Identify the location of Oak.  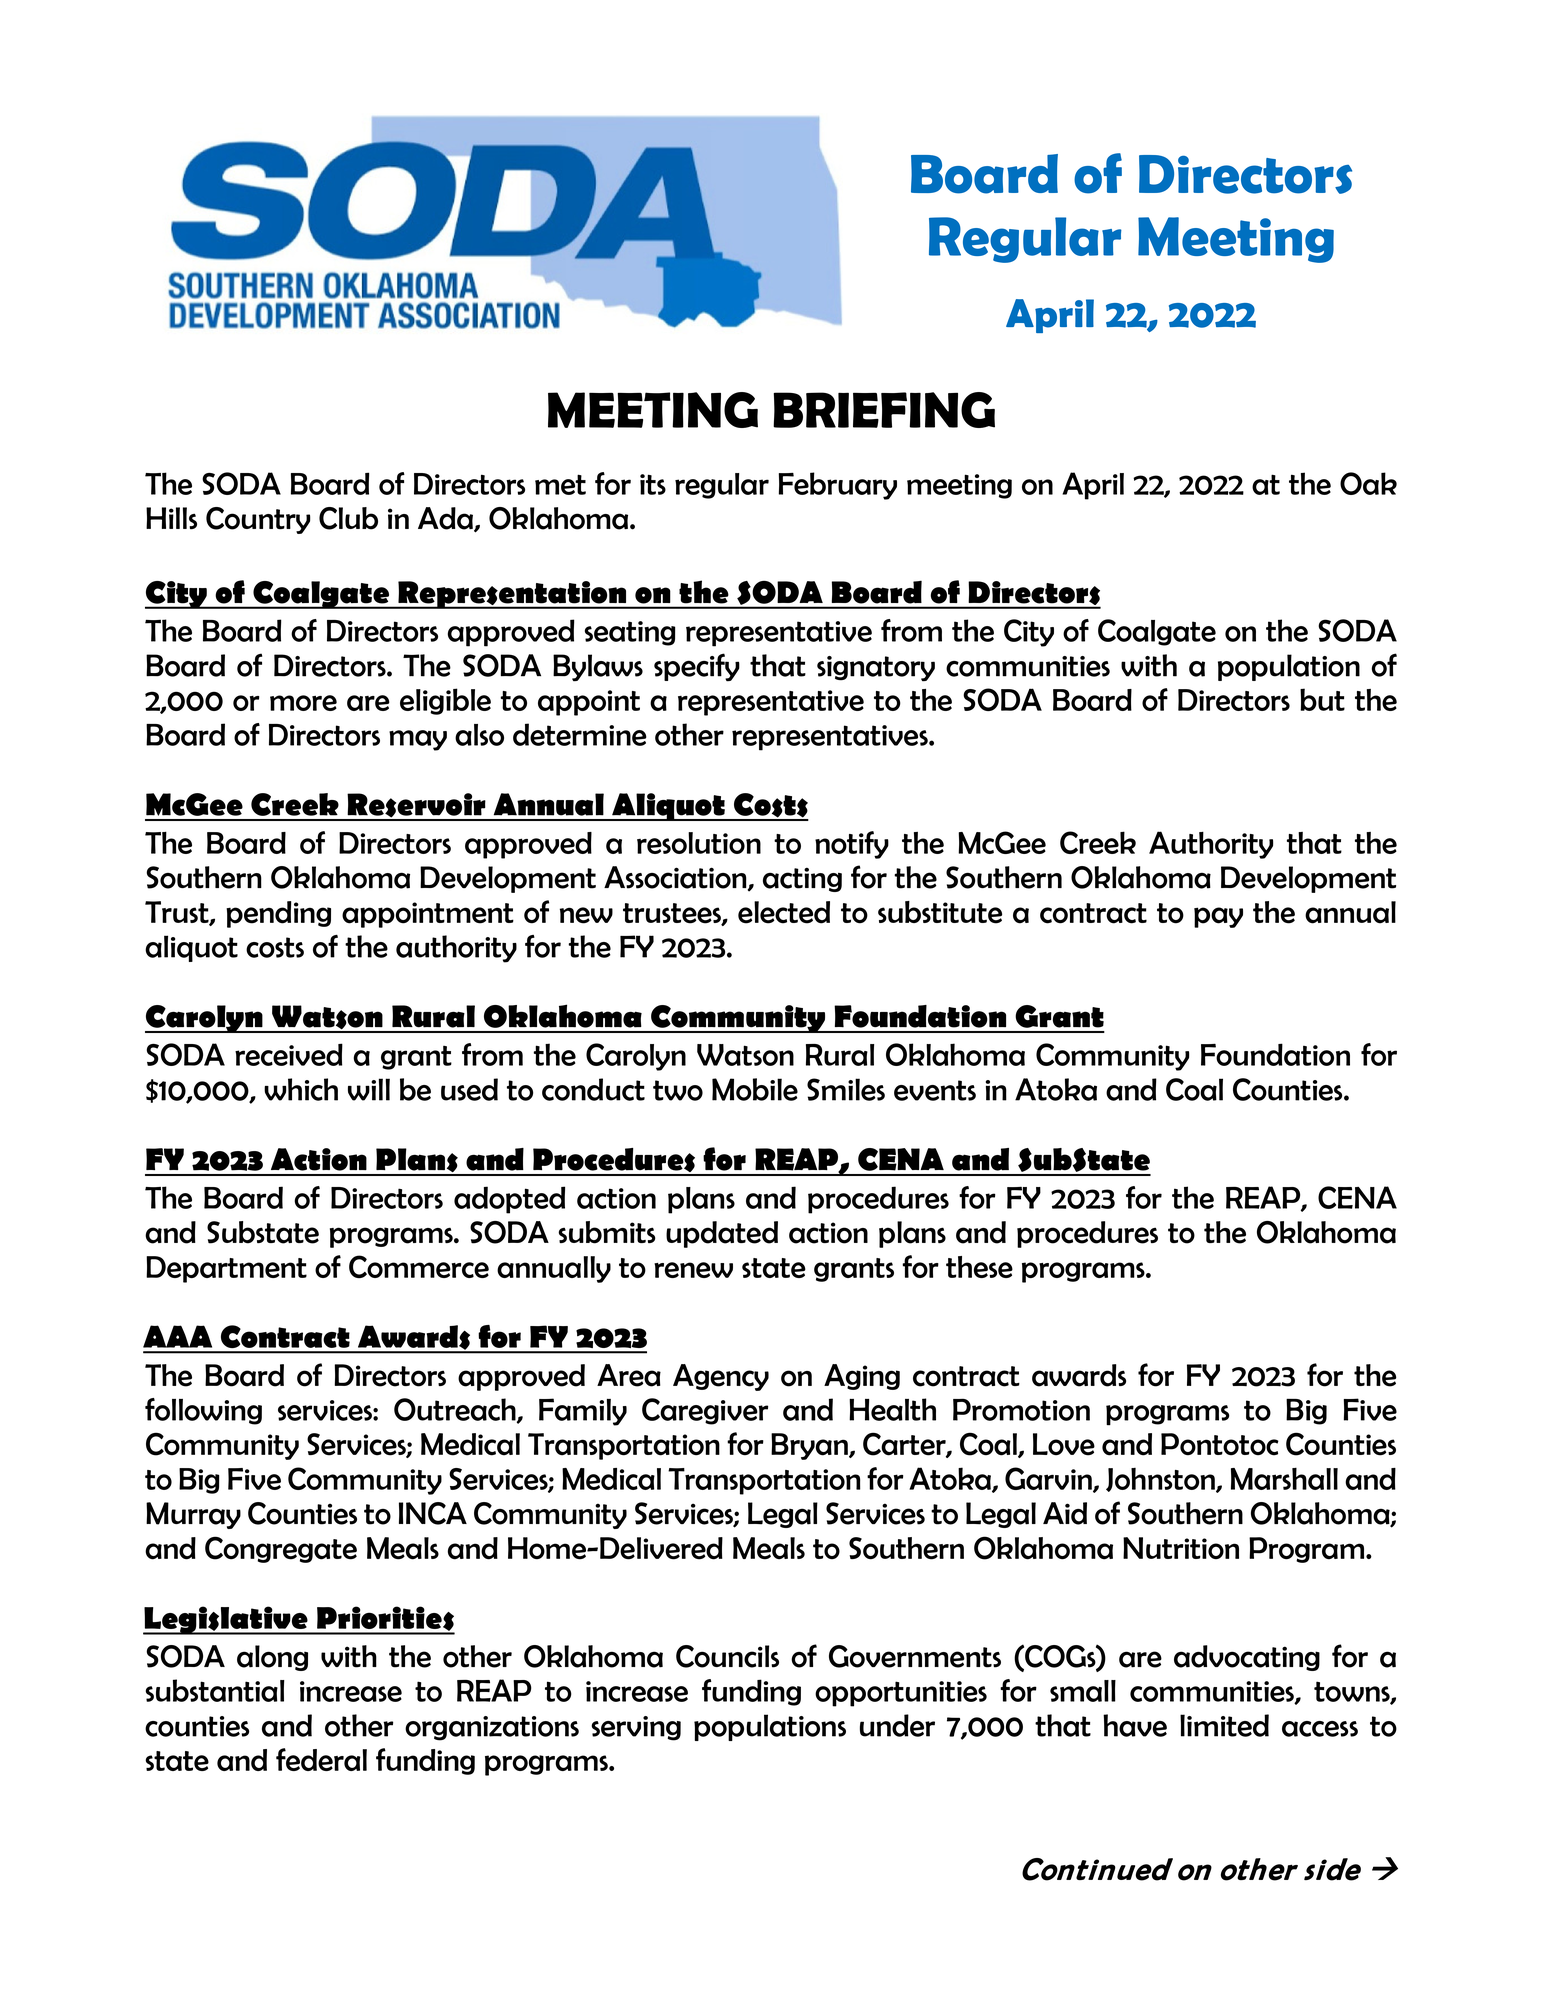
(1368, 483).
